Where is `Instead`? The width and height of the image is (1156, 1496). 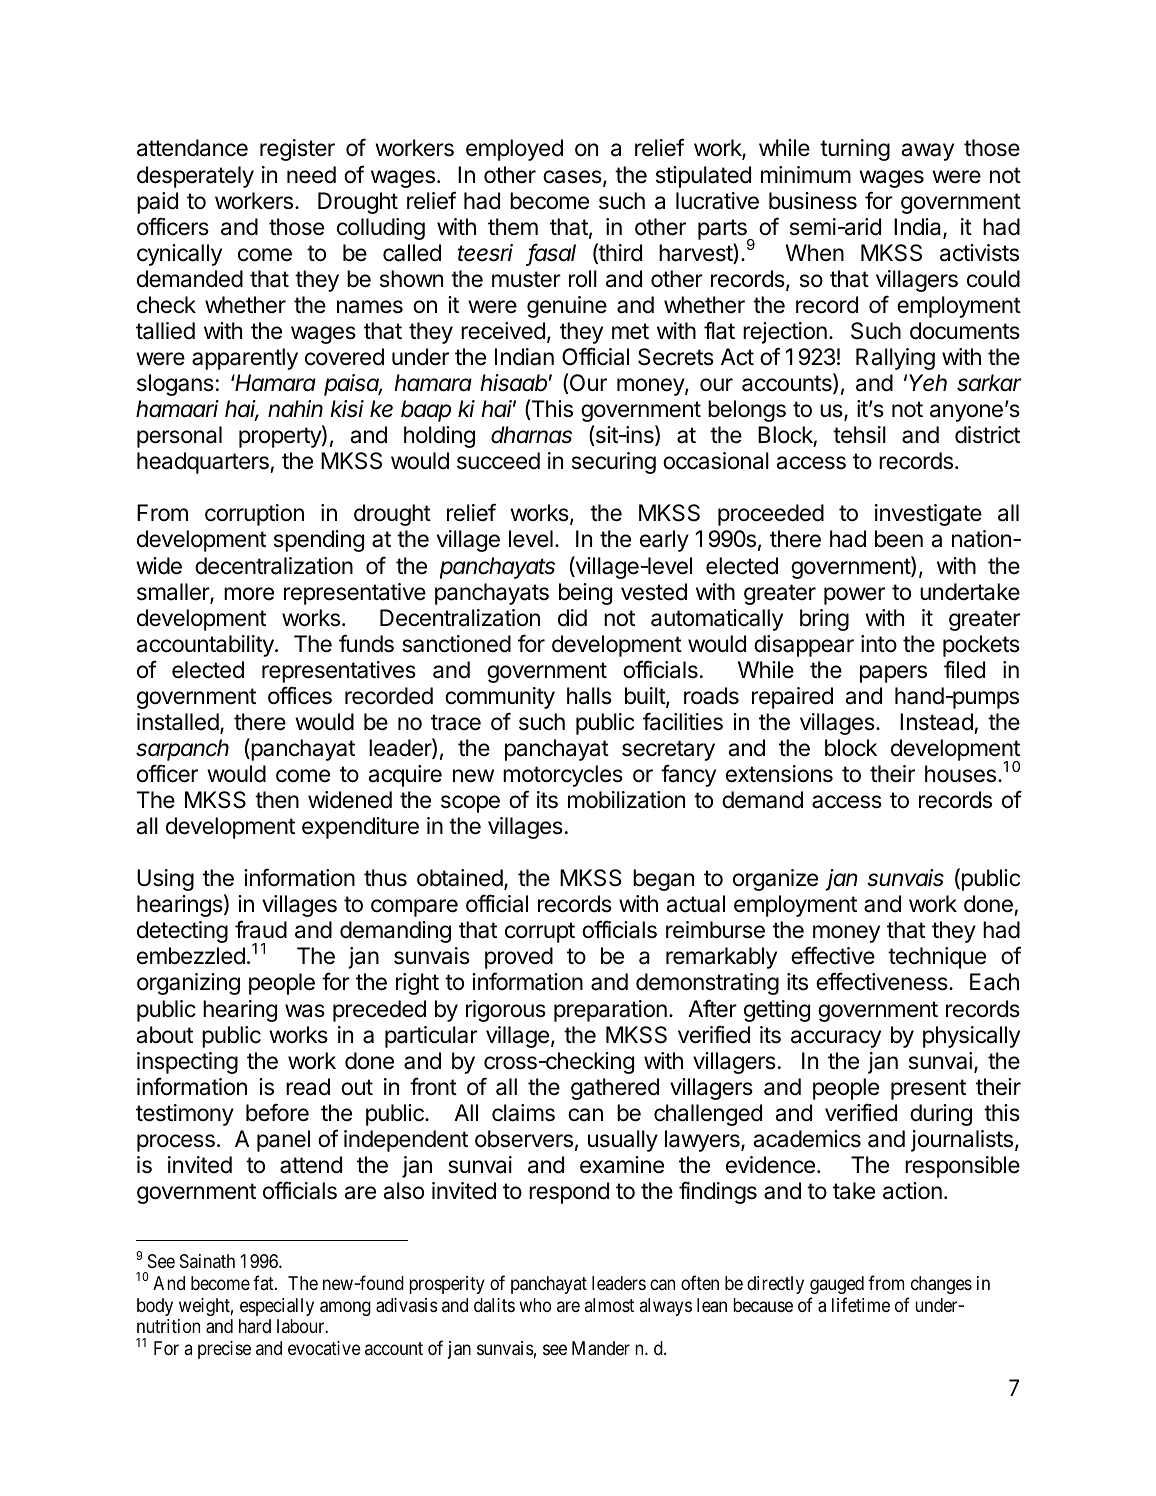
Instead is located at coordinates (936, 722).
